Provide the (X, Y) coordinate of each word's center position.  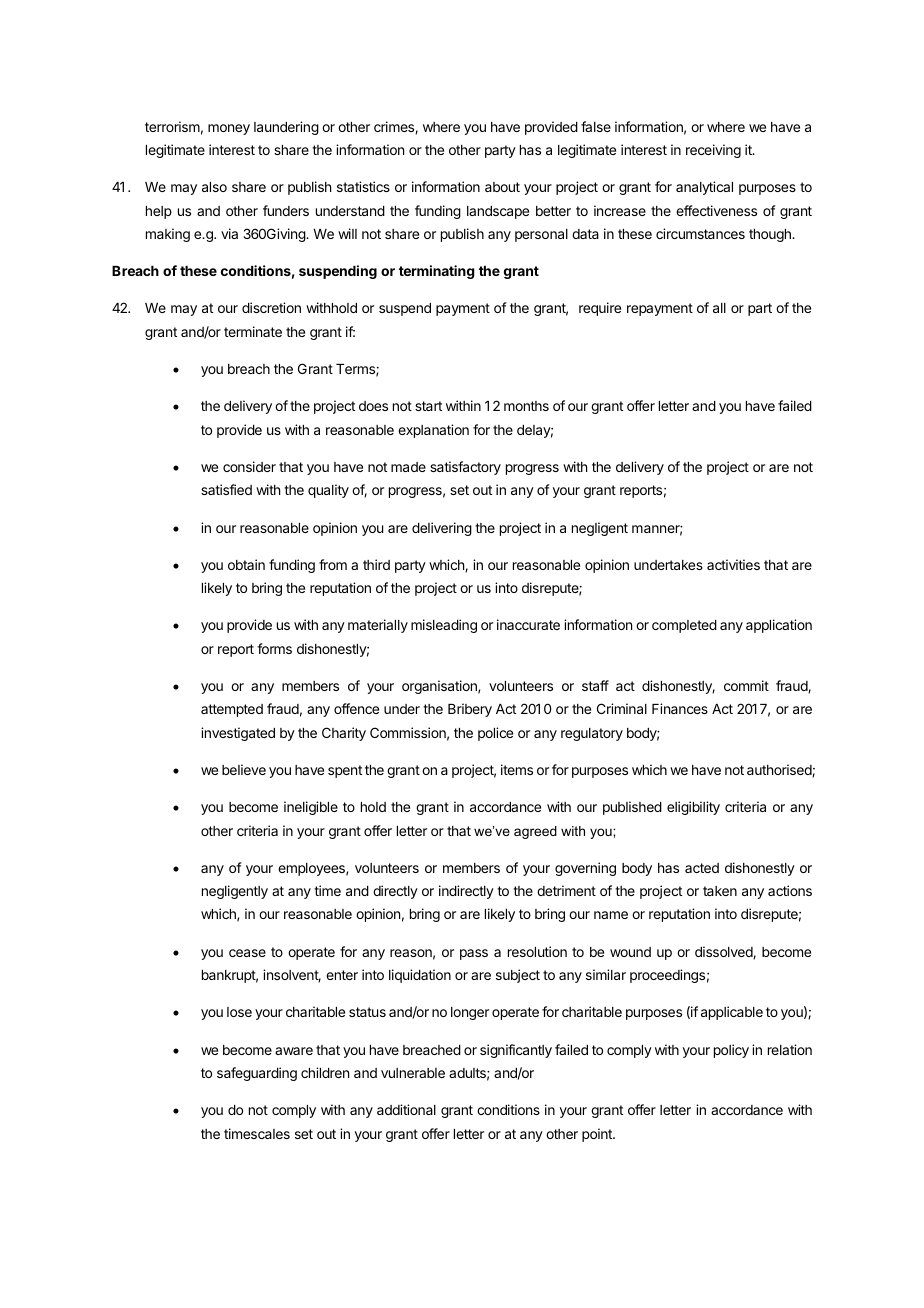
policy (731, 1051)
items (517, 769)
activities (733, 564)
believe (244, 769)
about (502, 187)
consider (249, 466)
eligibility (693, 808)
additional (406, 1109)
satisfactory (465, 468)
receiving (713, 151)
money (229, 129)
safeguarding (257, 1074)
